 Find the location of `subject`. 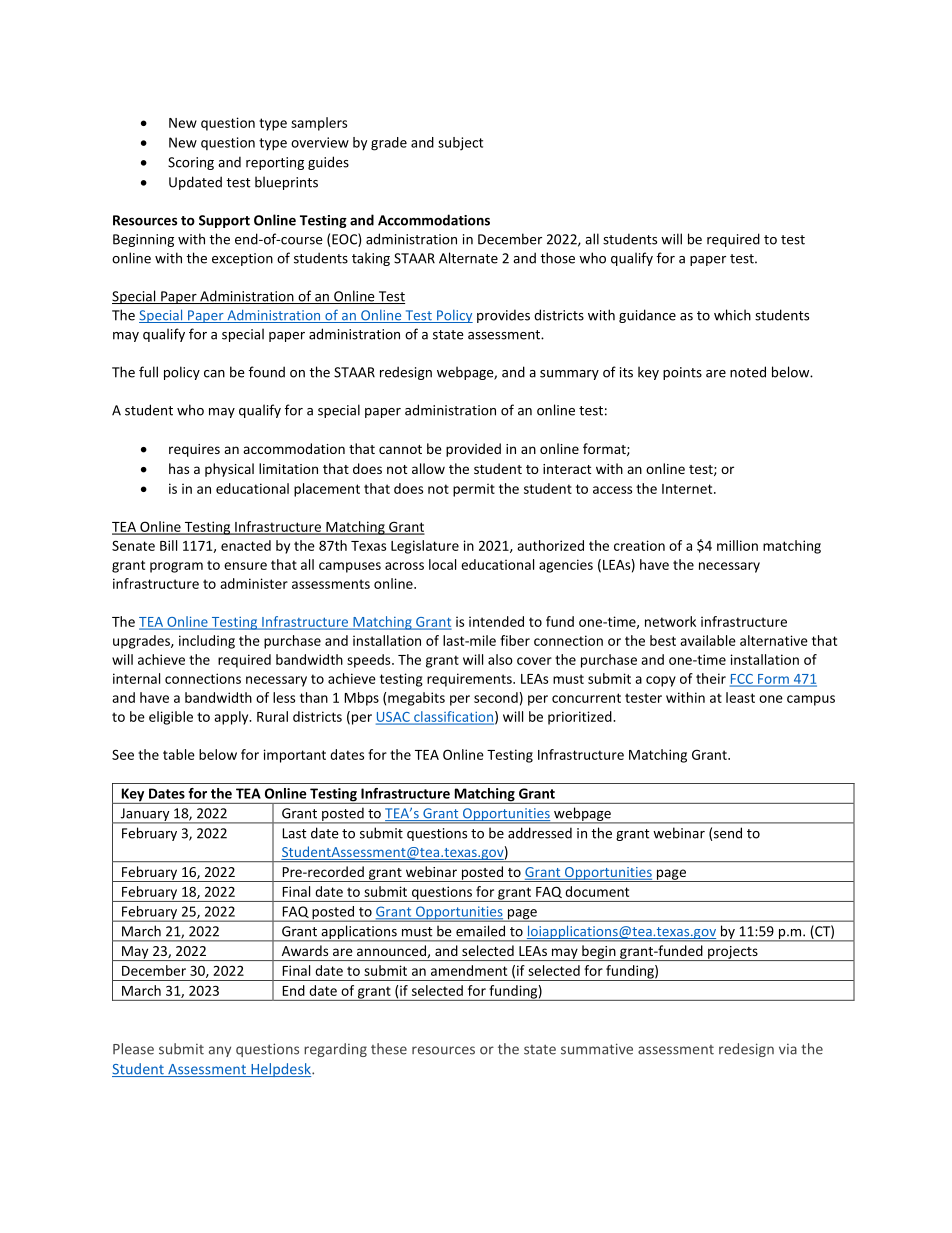

subject is located at coordinates (460, 144).
